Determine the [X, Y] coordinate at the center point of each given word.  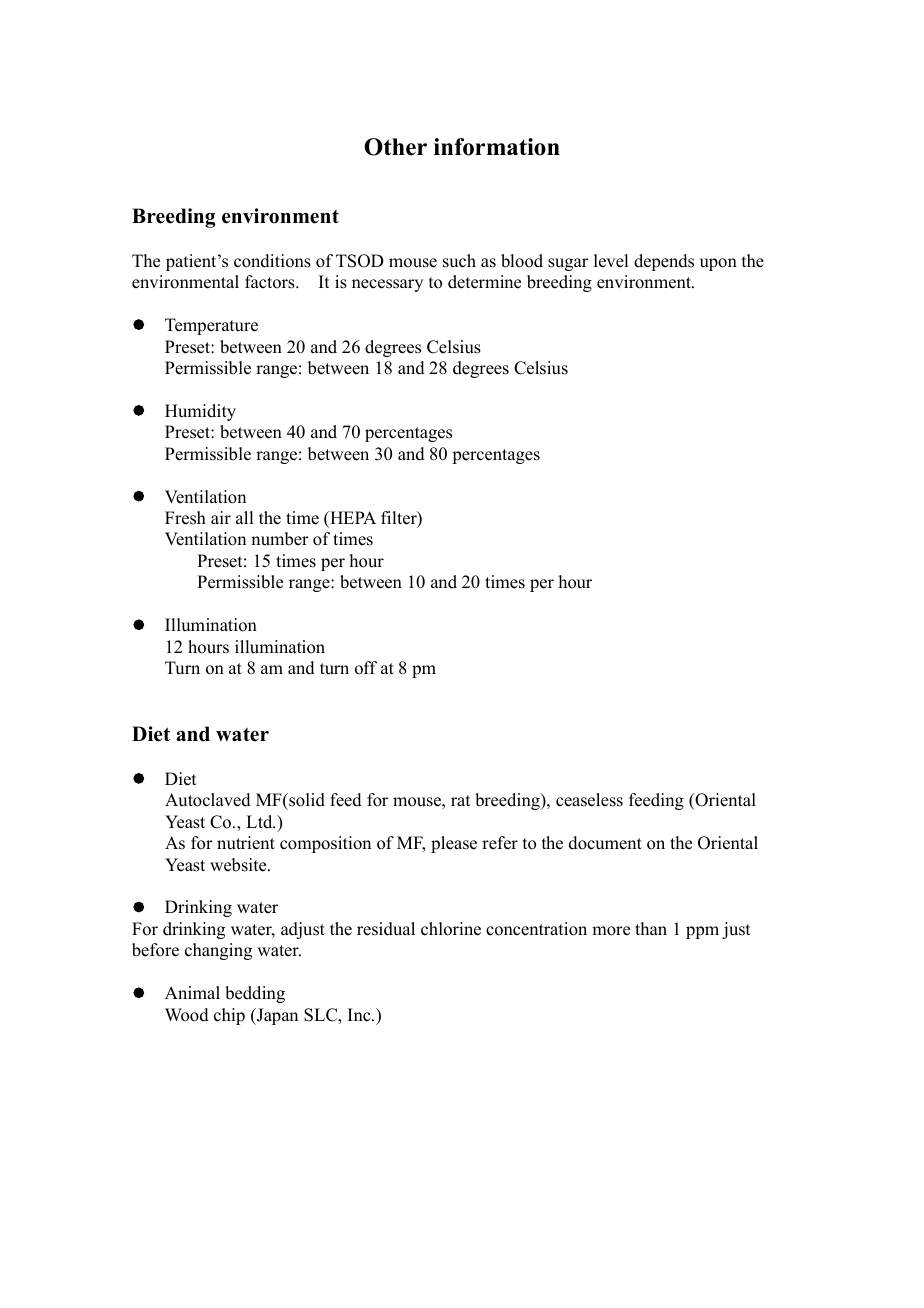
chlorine [451, 929]
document [605, 843]
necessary [387, 285]
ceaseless [589, 800]
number [280, 539]
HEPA [352, 517]
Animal [192, 992]
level [611, 261]
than [651, 928]
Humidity [200, 412]
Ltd [260, 822]
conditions [272, 261]
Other [395, 147]
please [454, 844]
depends [664, 262]
